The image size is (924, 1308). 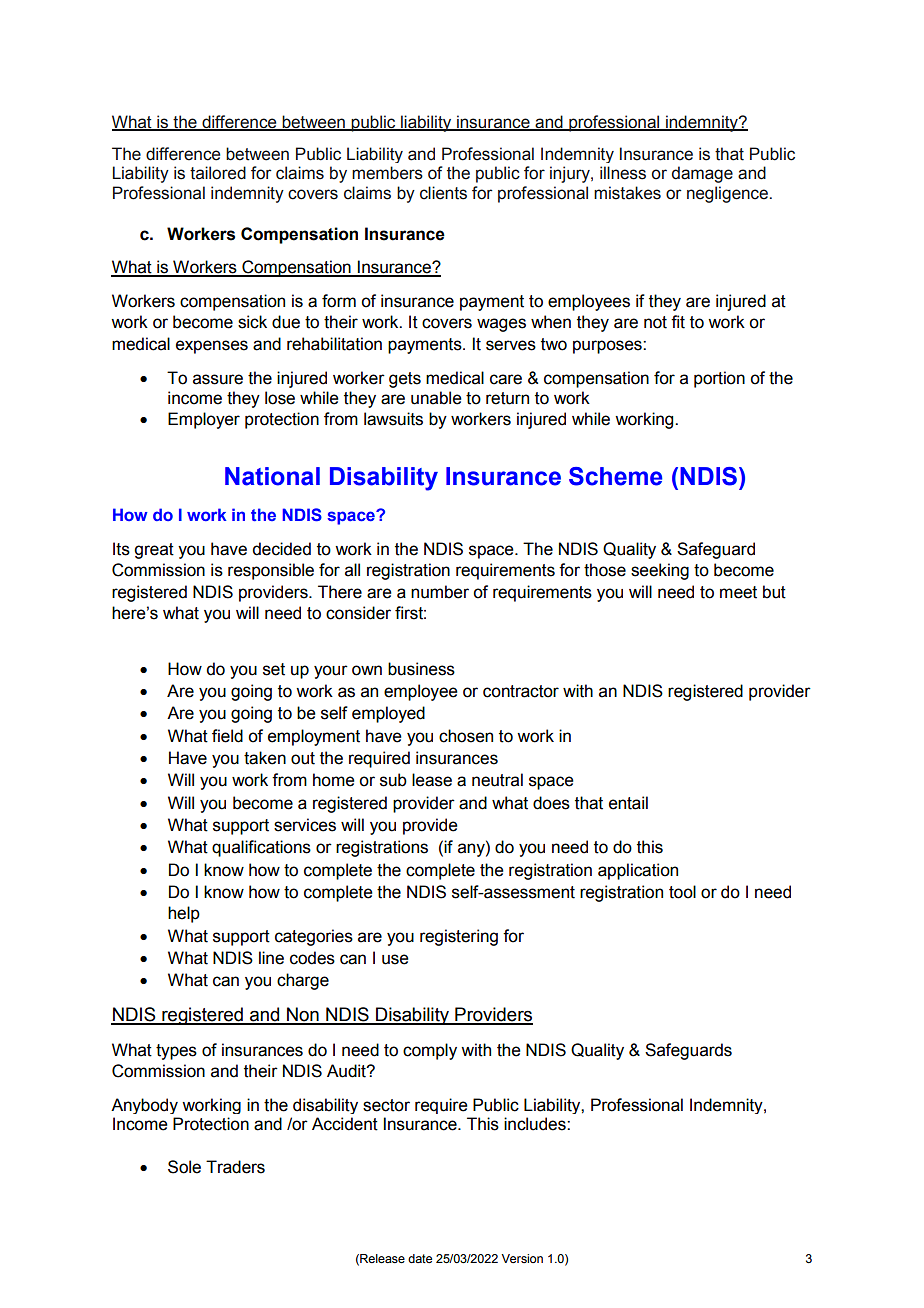 I want to click on field, so click(x=227, y=736).
